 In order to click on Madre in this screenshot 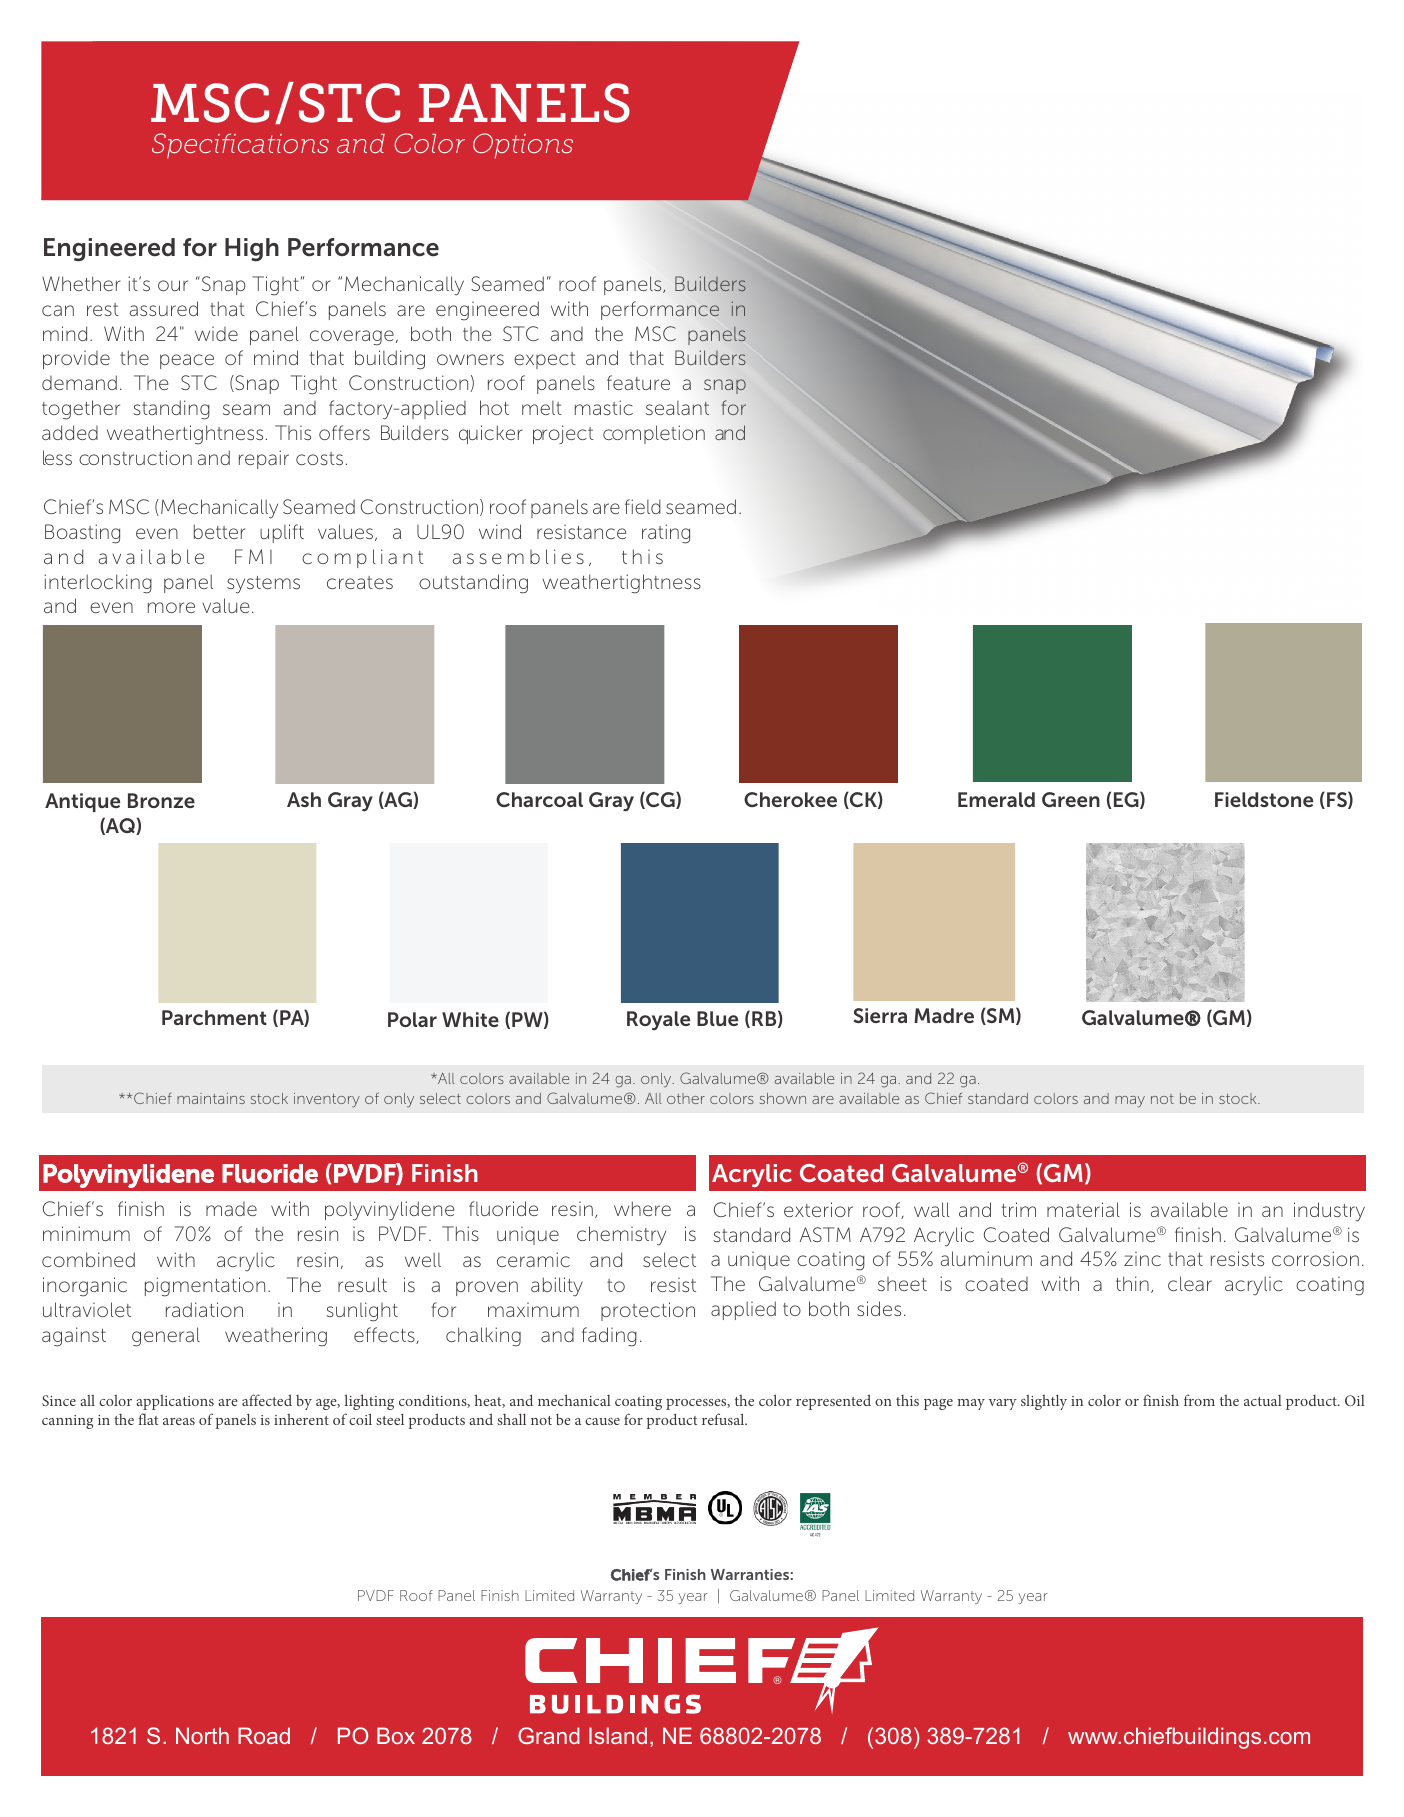, I will do `click(944, 1015)`.
